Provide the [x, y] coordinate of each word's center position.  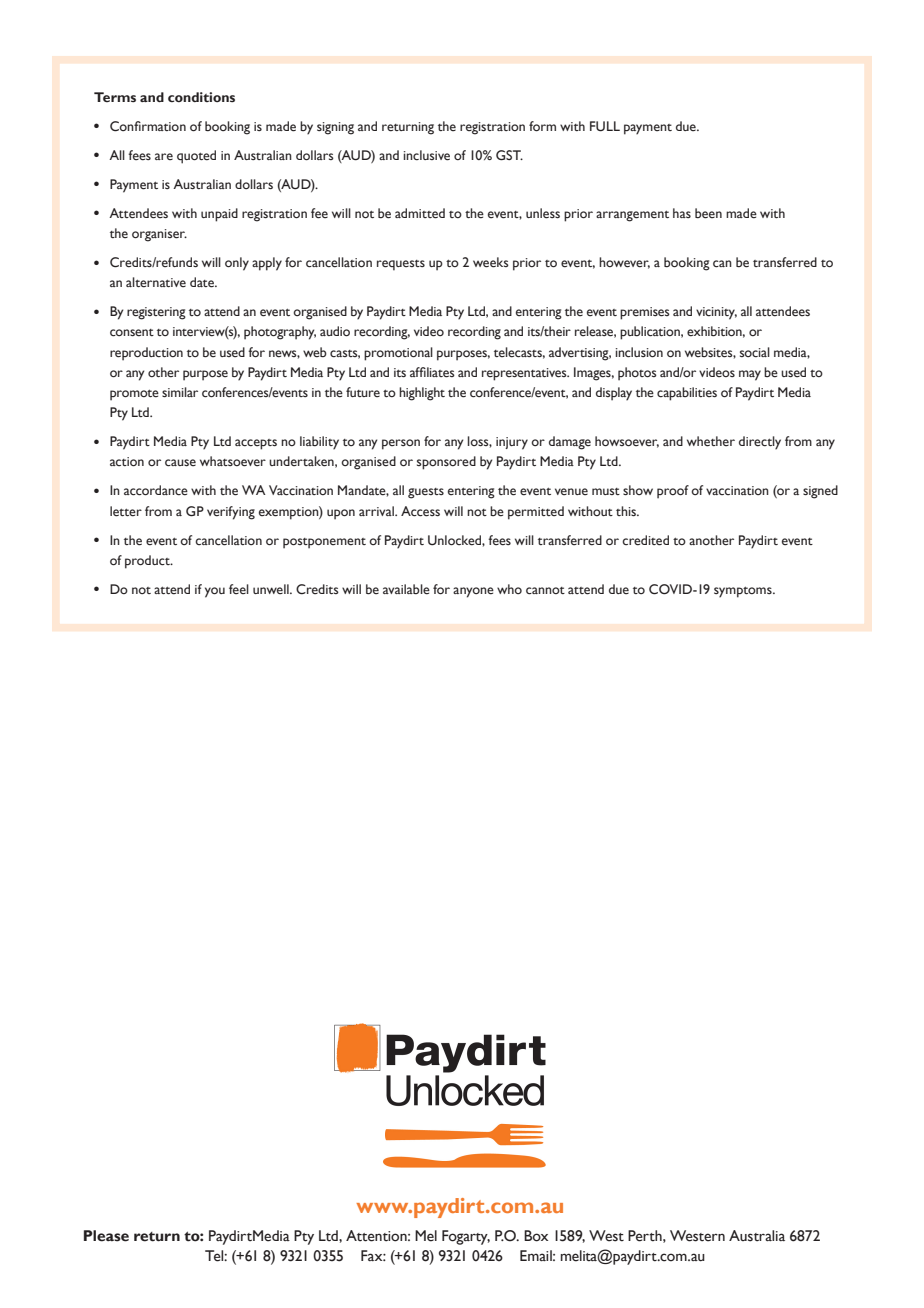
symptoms [744, 592]
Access [420, 511]
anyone [473, 592]
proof [673, 492]
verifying [231, 513]
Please [106, 1236]
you [215, 592]
